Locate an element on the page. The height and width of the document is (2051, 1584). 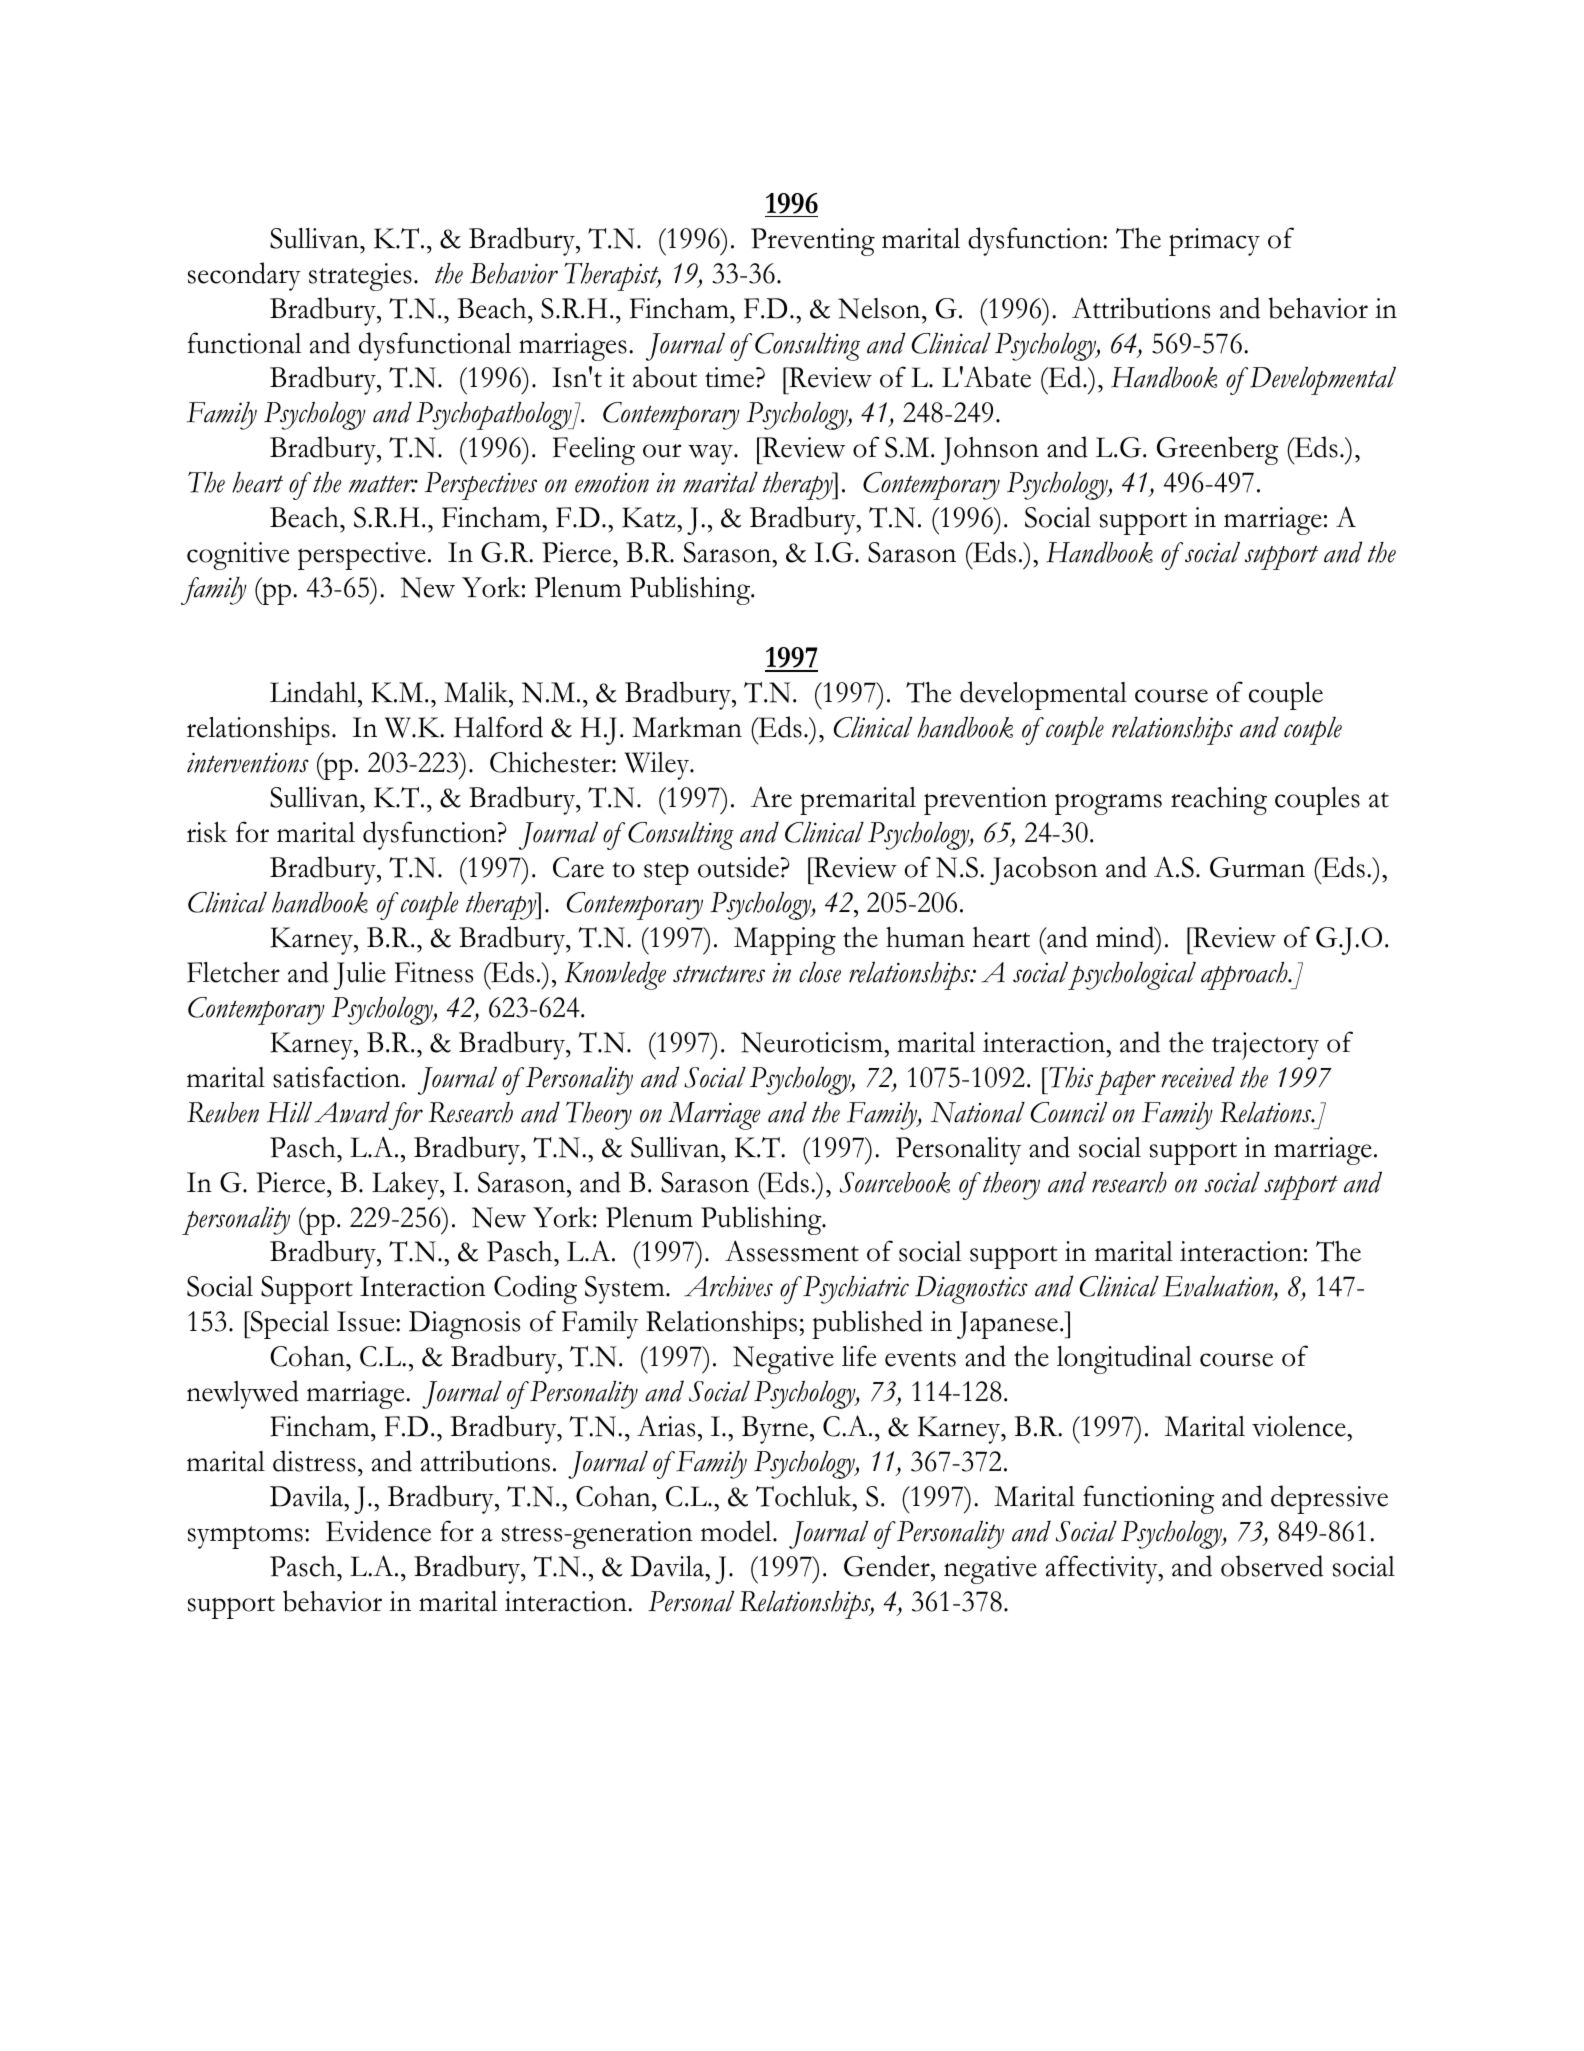
primacy is located at coordinates (1214, 242).
